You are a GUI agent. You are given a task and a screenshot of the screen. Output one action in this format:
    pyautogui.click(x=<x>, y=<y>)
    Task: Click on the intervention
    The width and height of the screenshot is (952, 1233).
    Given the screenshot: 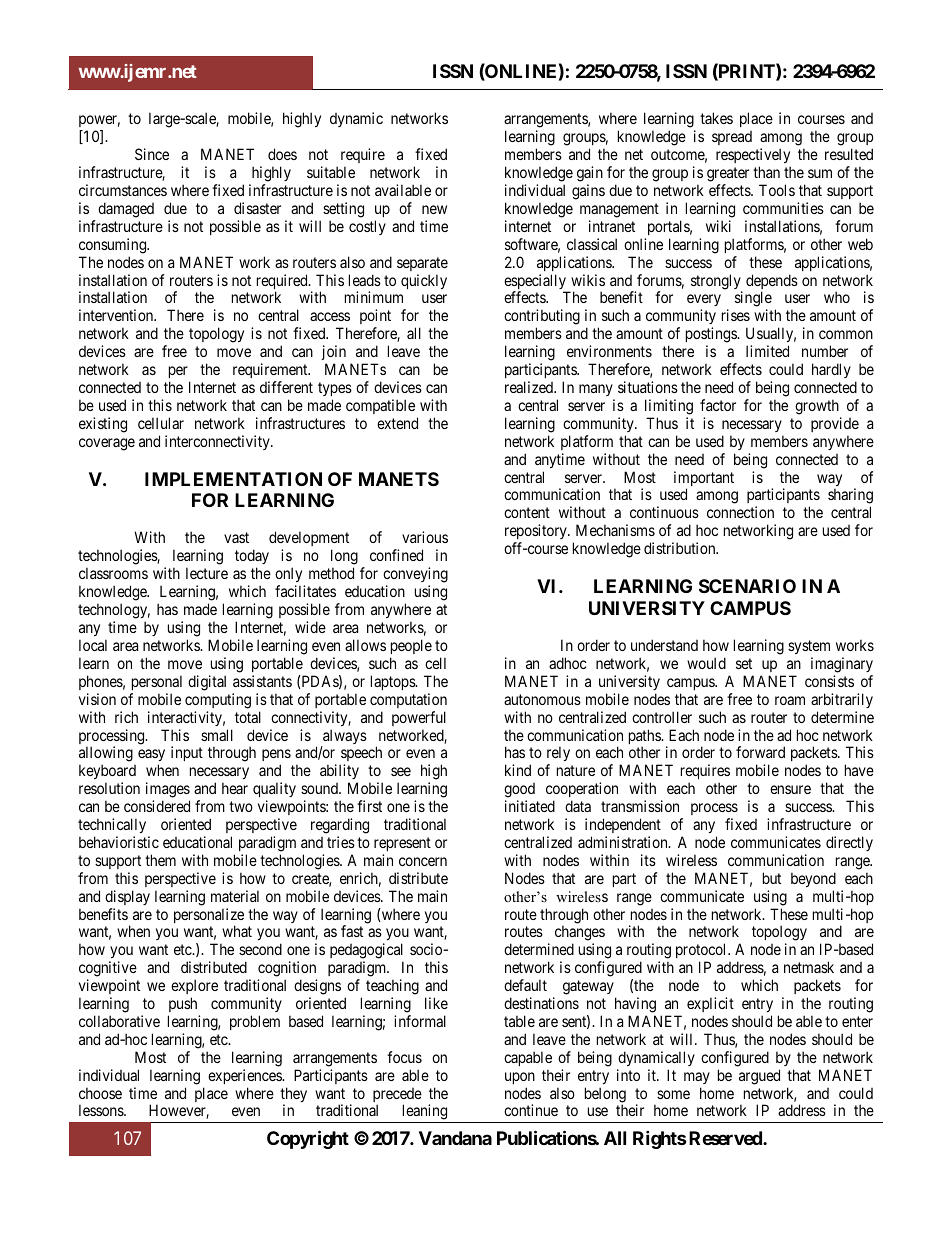 What is the action you would take?
    pyautogui.click(x=117, y=315)
